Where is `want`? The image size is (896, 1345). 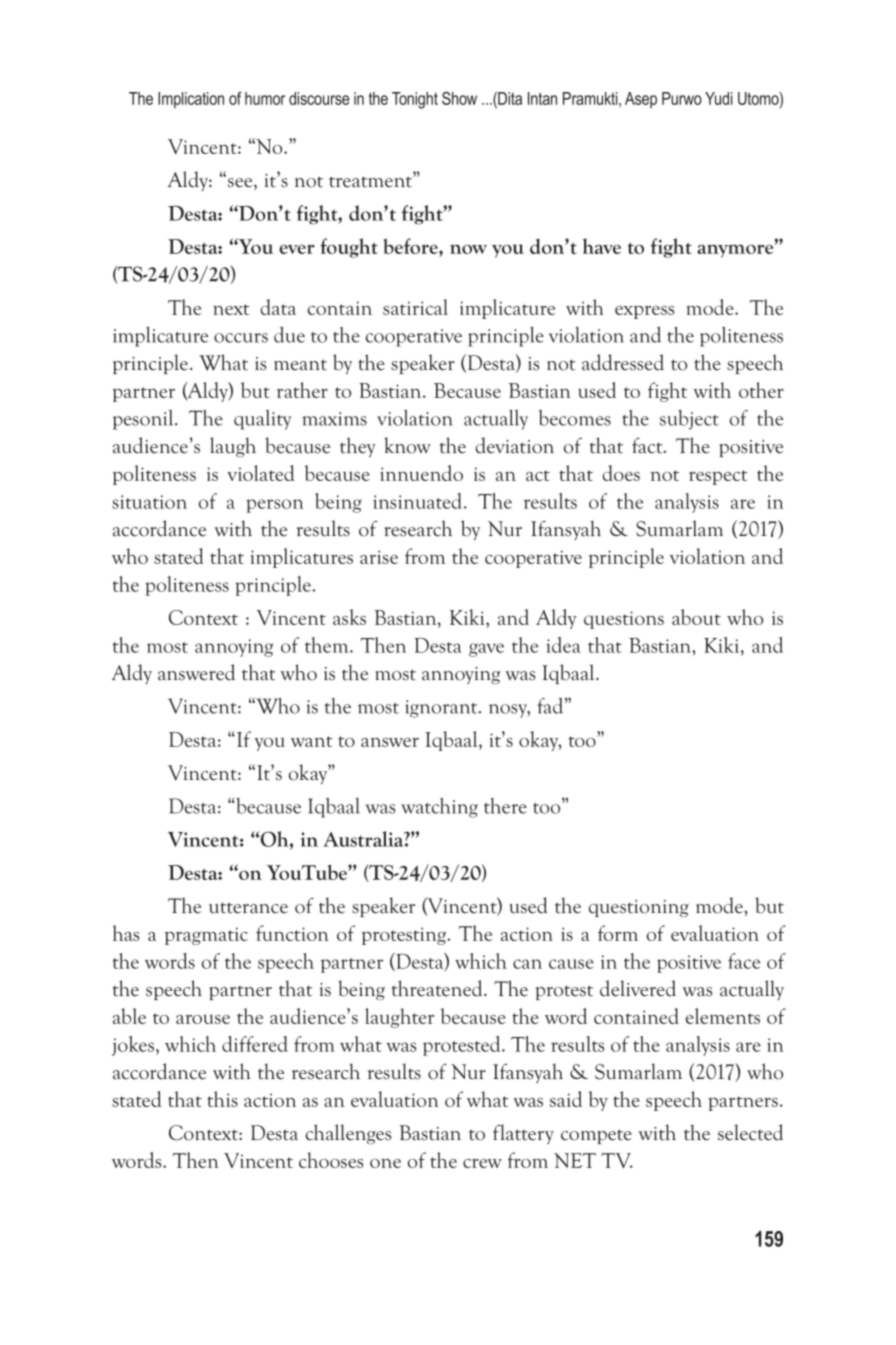 want is located at coordinates (311, 741).
